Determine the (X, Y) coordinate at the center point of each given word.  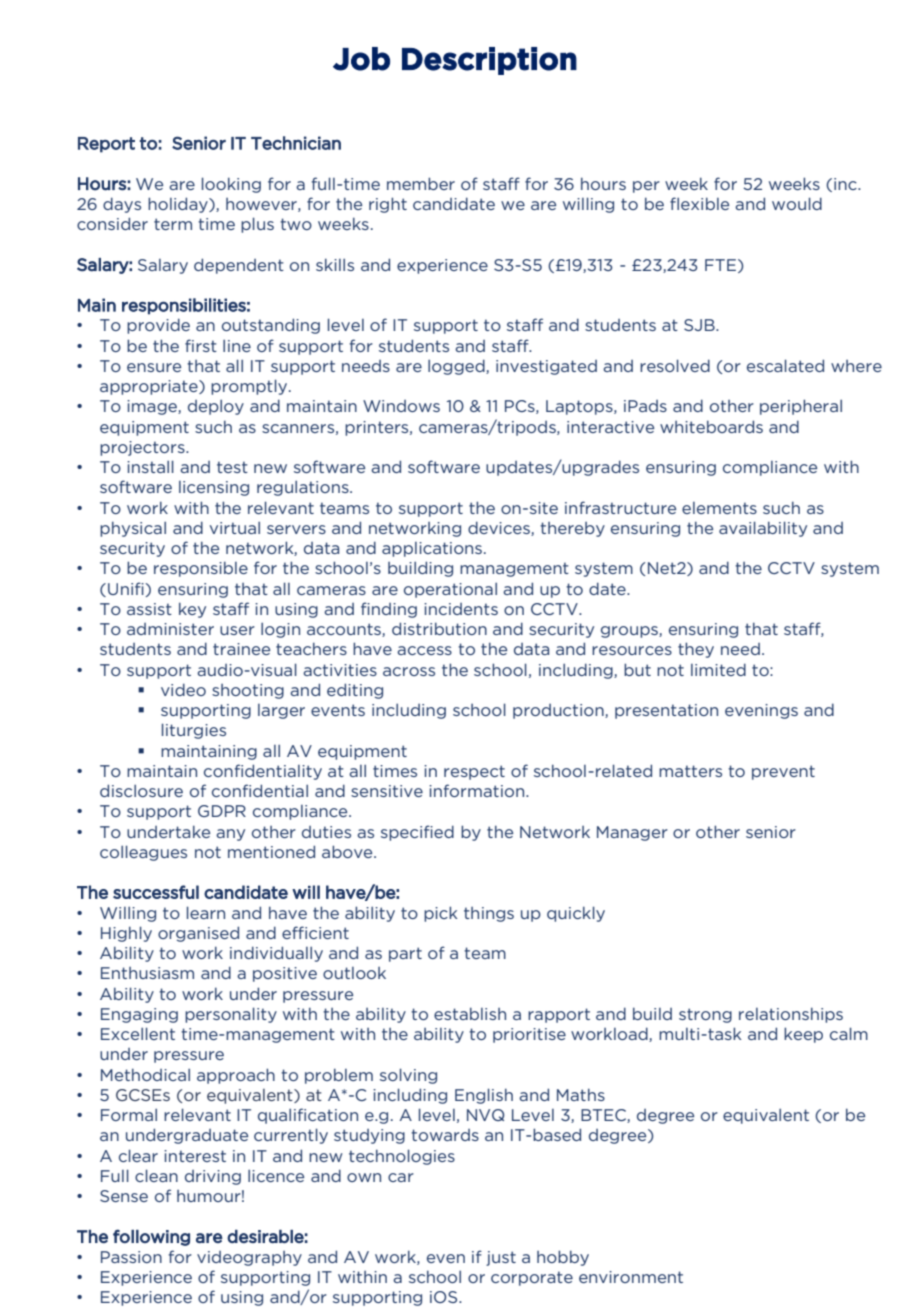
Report (106, 145)
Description (489, 61)
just (501, 1258)
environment (631, 1277)
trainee (241, 649)
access (424, 650)
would (797, 203)
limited (718, 669)
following (151, 1237)
